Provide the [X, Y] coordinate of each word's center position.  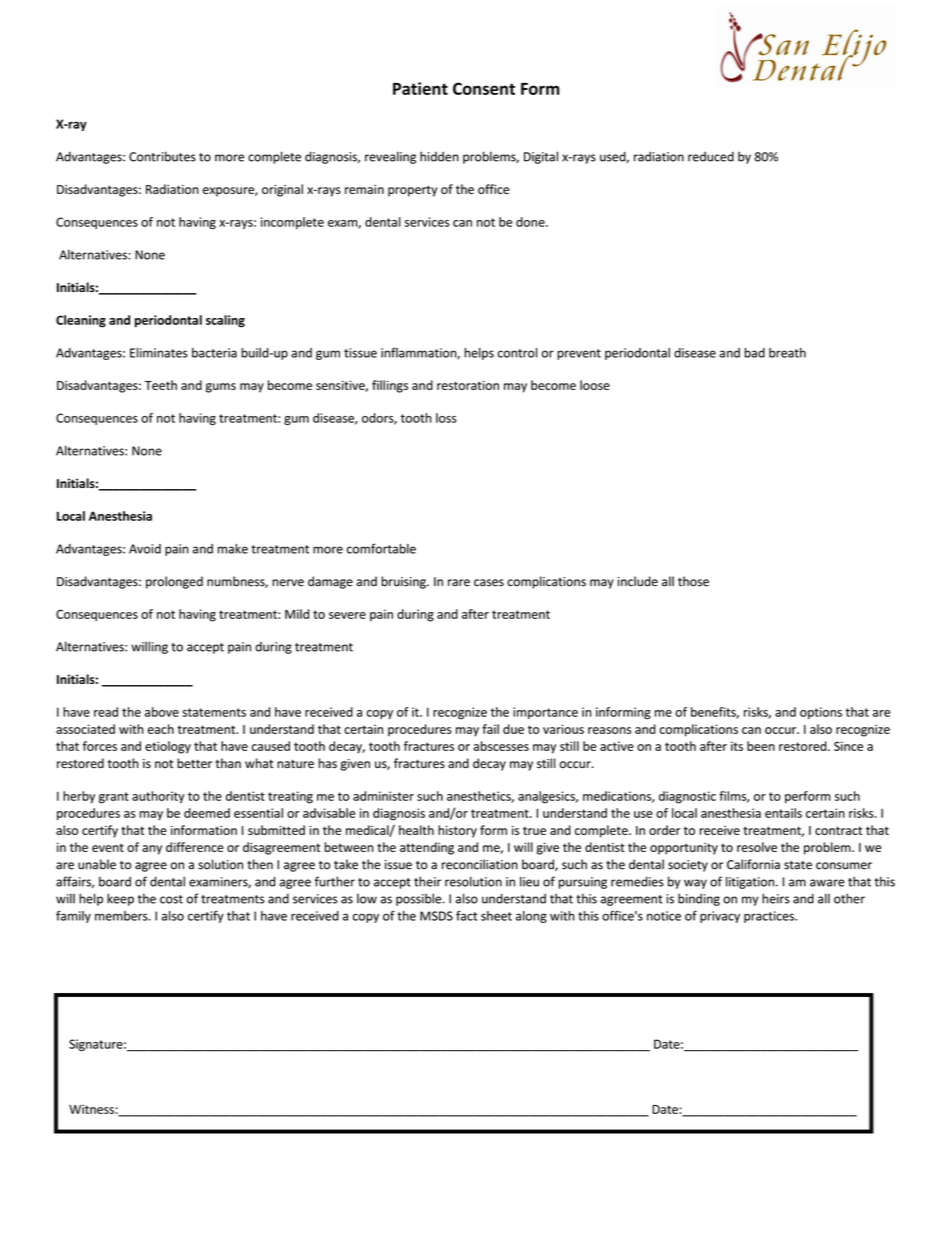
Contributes [162, 156]
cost [171, 899]
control [517, 353]
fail [490, 729]
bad [755, 353]
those [693, 581]
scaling [225, 321]
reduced [711, 156]
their [427, 881]
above [162, 712]
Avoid [145, 549]
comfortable [381, 548]
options [821, 713]
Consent [484, 88]
